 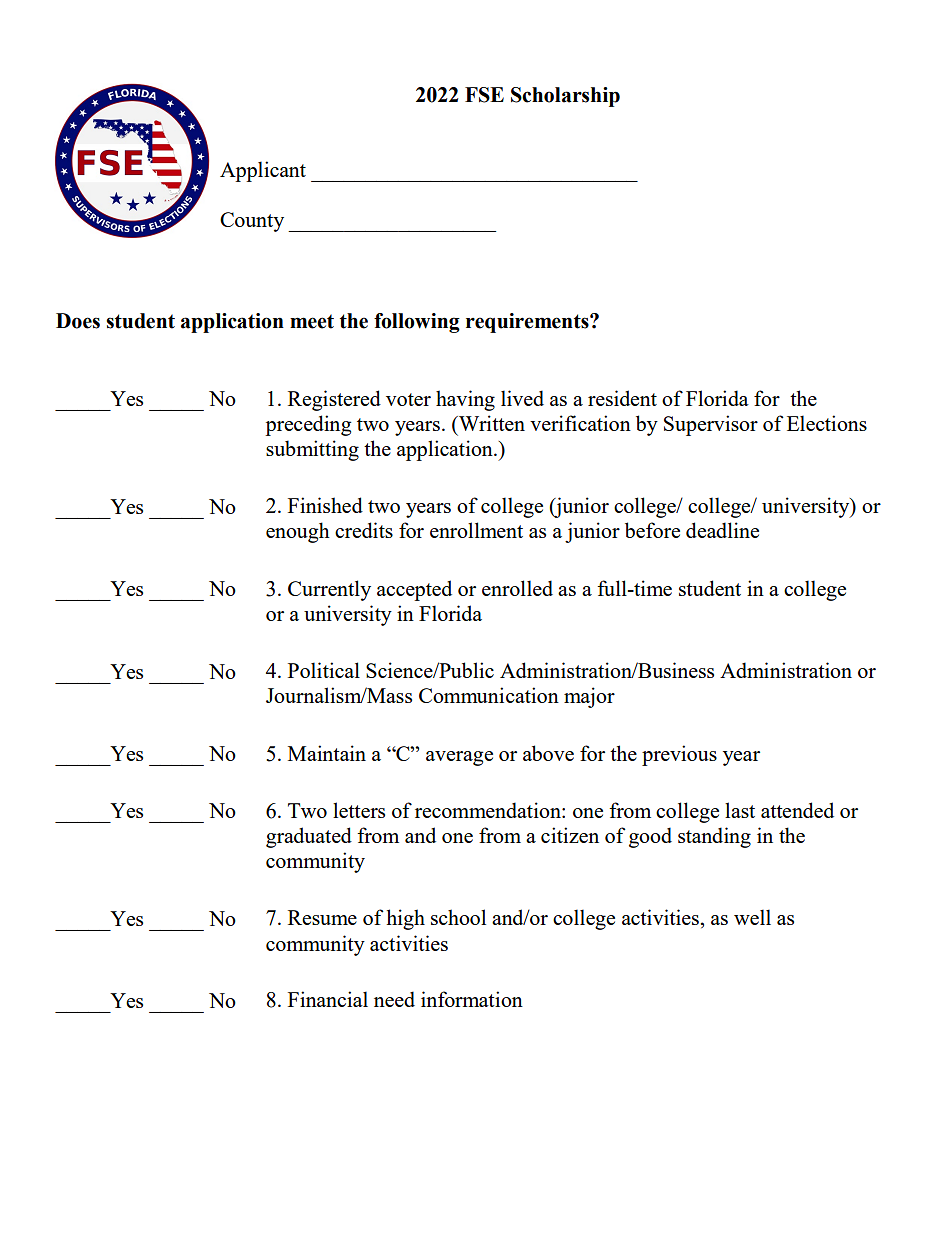 I want to click on having, so click(x=465, y=400).
